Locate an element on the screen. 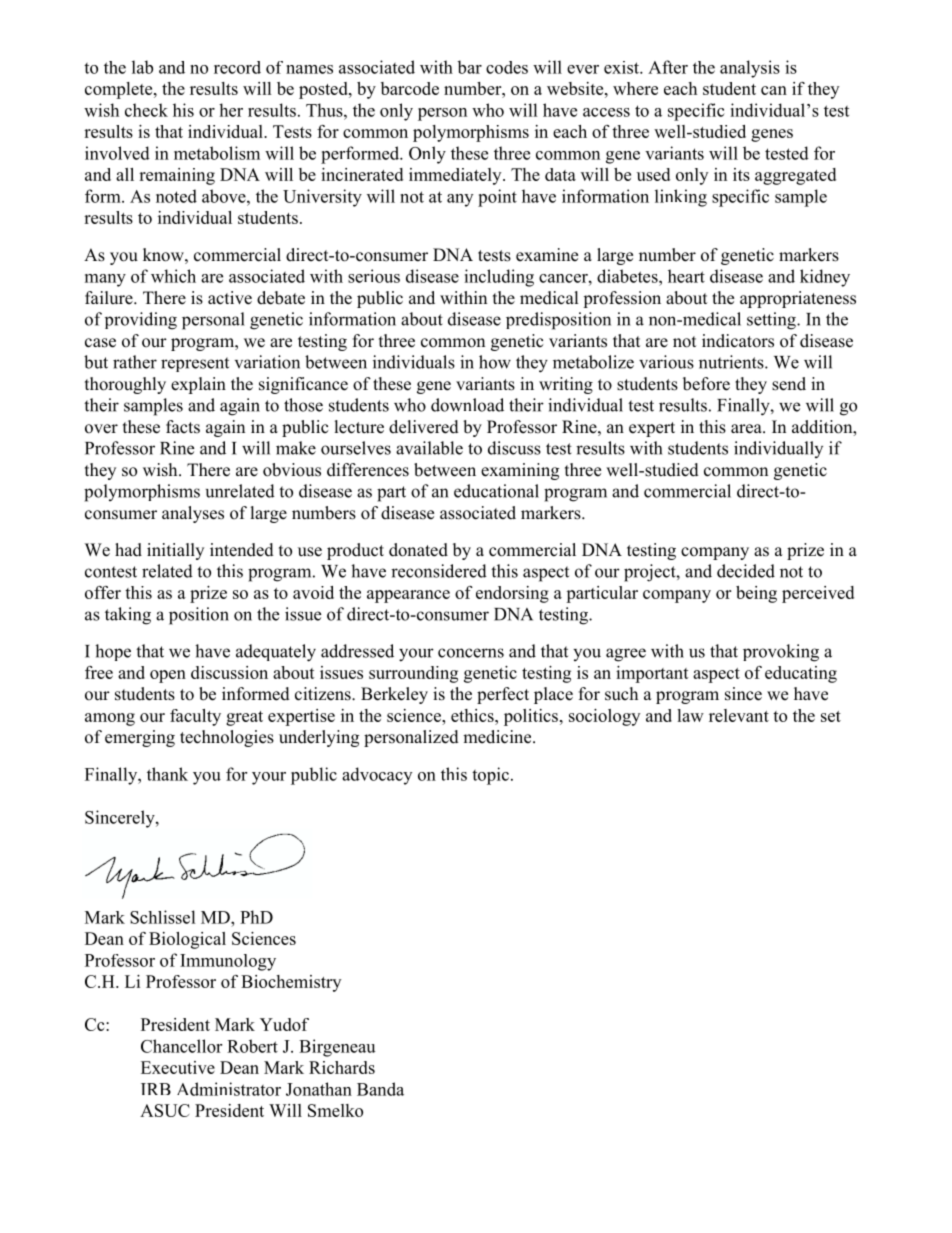  including is located at coordinates (499, 278).
